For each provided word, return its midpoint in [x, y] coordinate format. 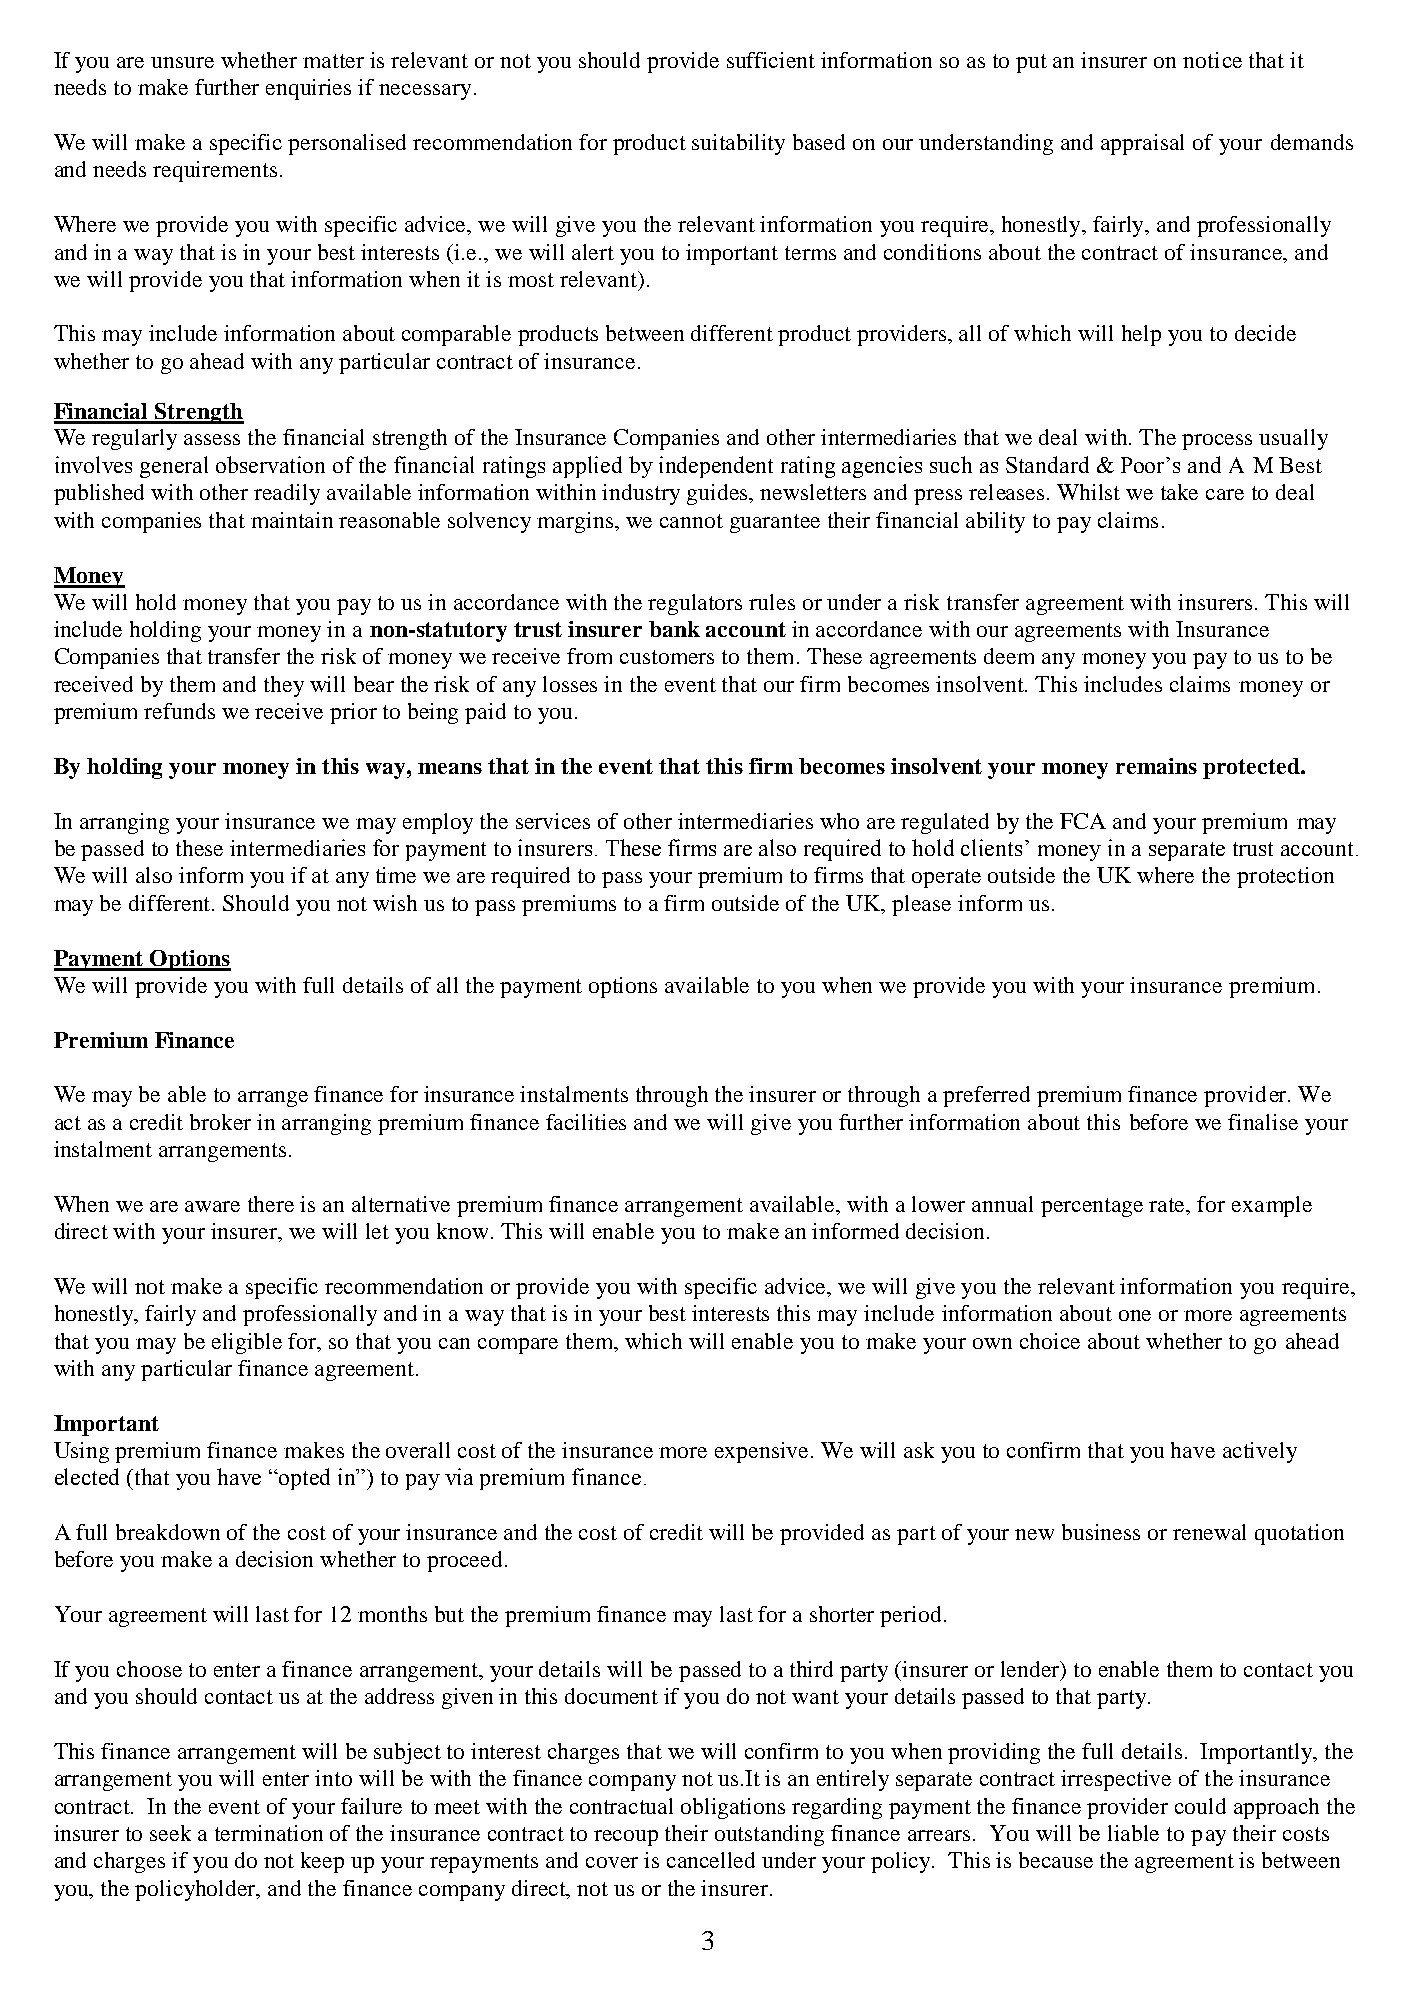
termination [269, 1833]
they [284, 686]
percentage [1092, 1207]
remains [1156, 766]
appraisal [1142, 144]
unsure [182, 62]
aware [212, 1206]
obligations [733, 1808]
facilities [586, 1122]
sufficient [771, 60]
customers [667, 657]
